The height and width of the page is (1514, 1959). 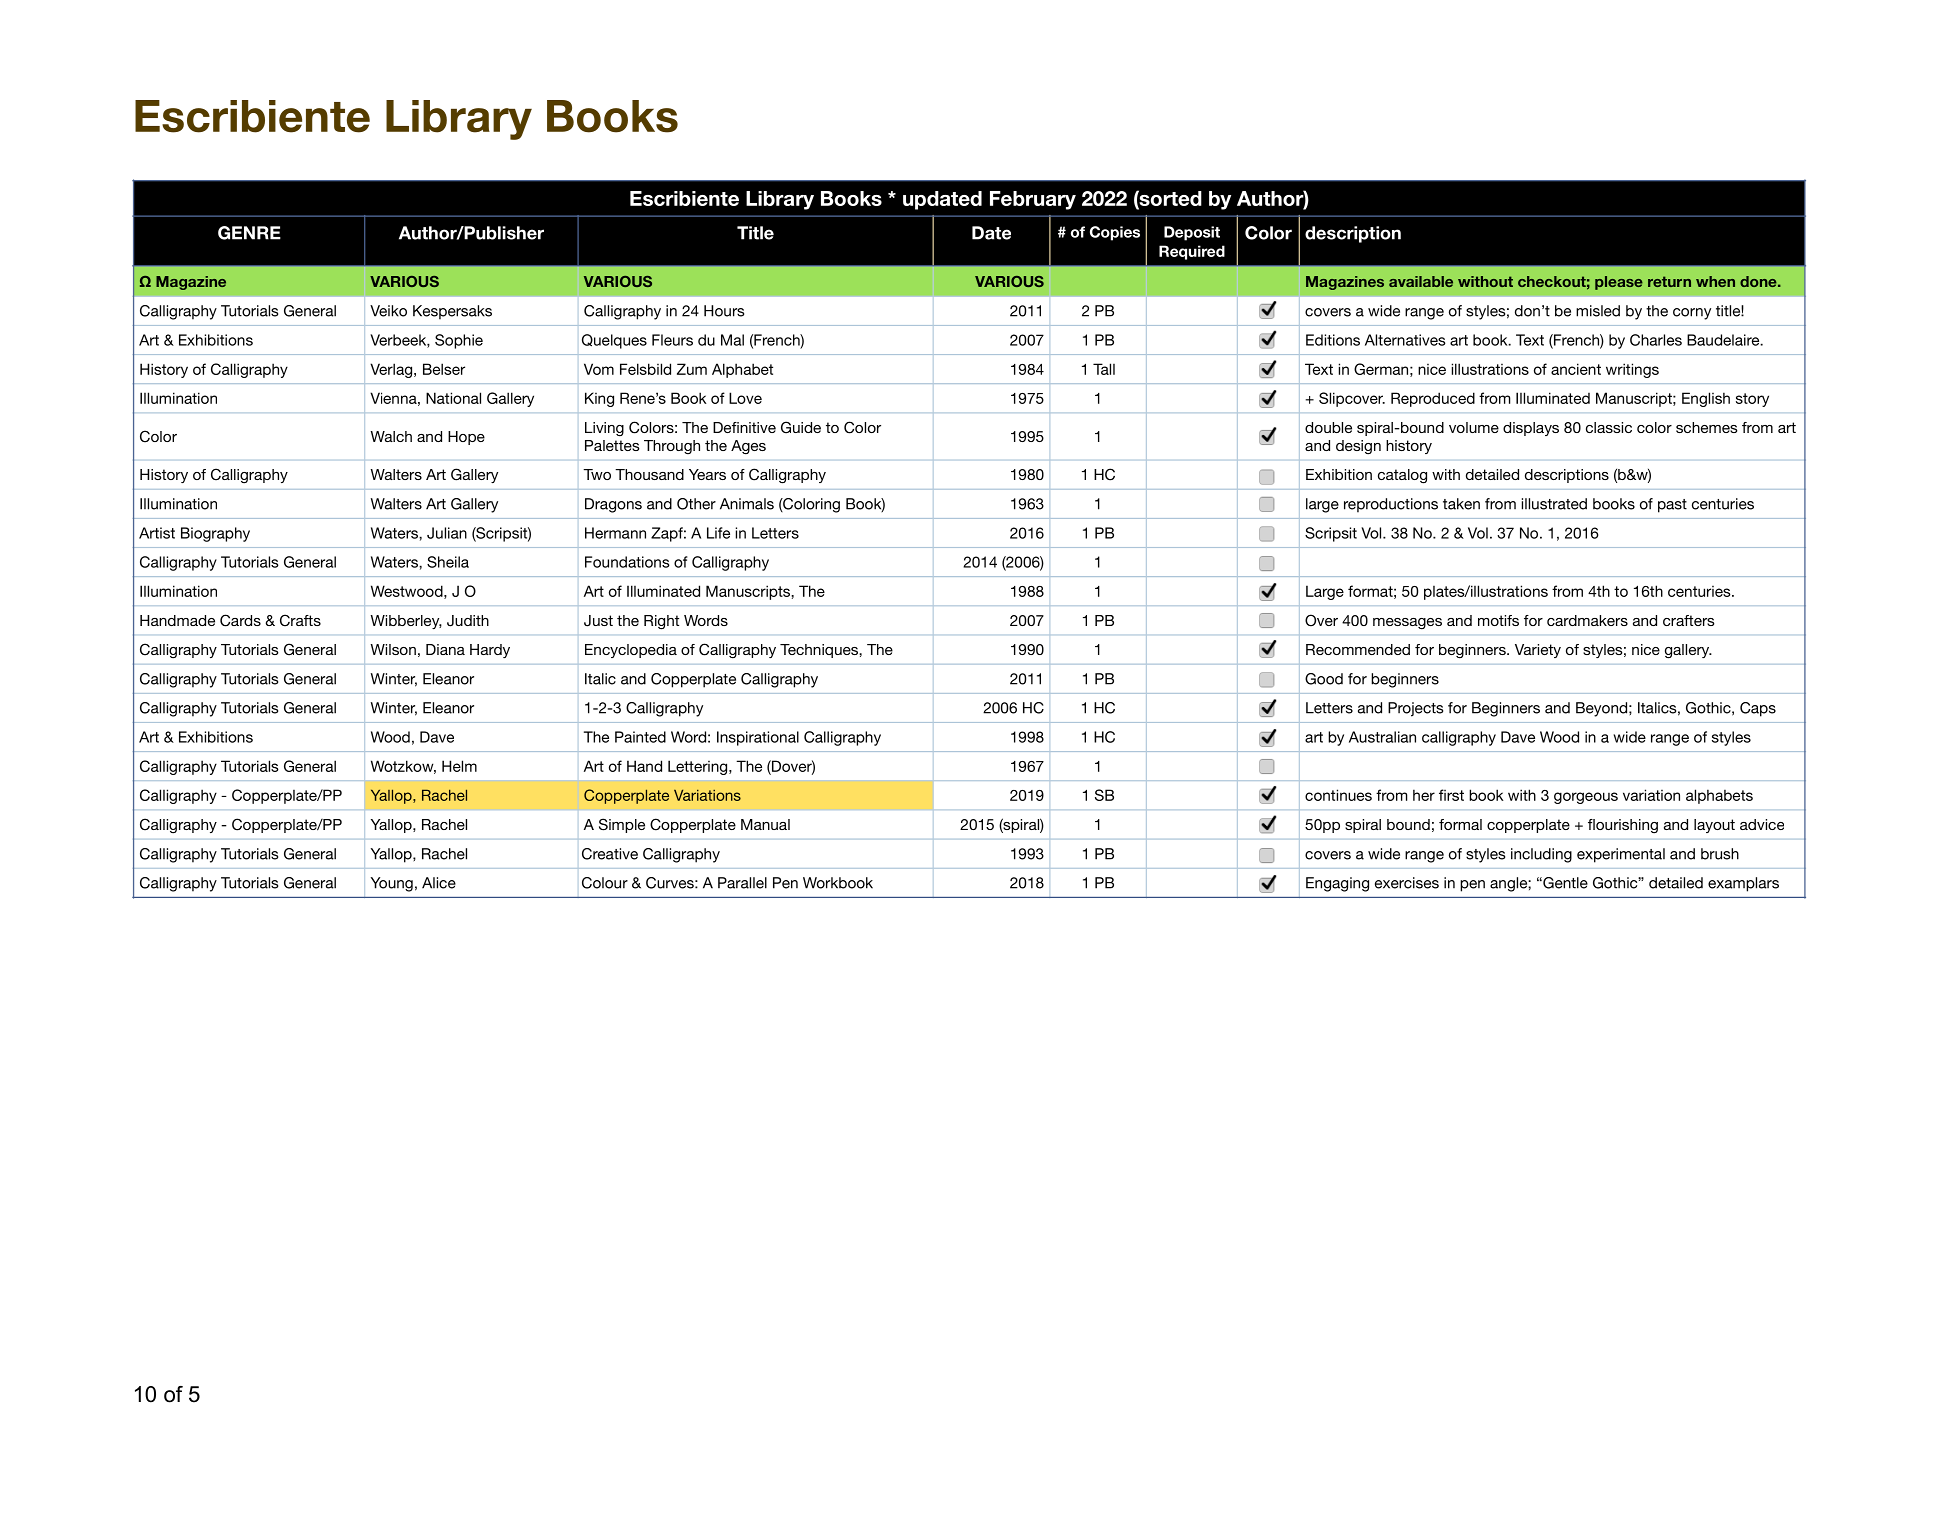 I want to click on Variety, so click(x=1538, y=651).
